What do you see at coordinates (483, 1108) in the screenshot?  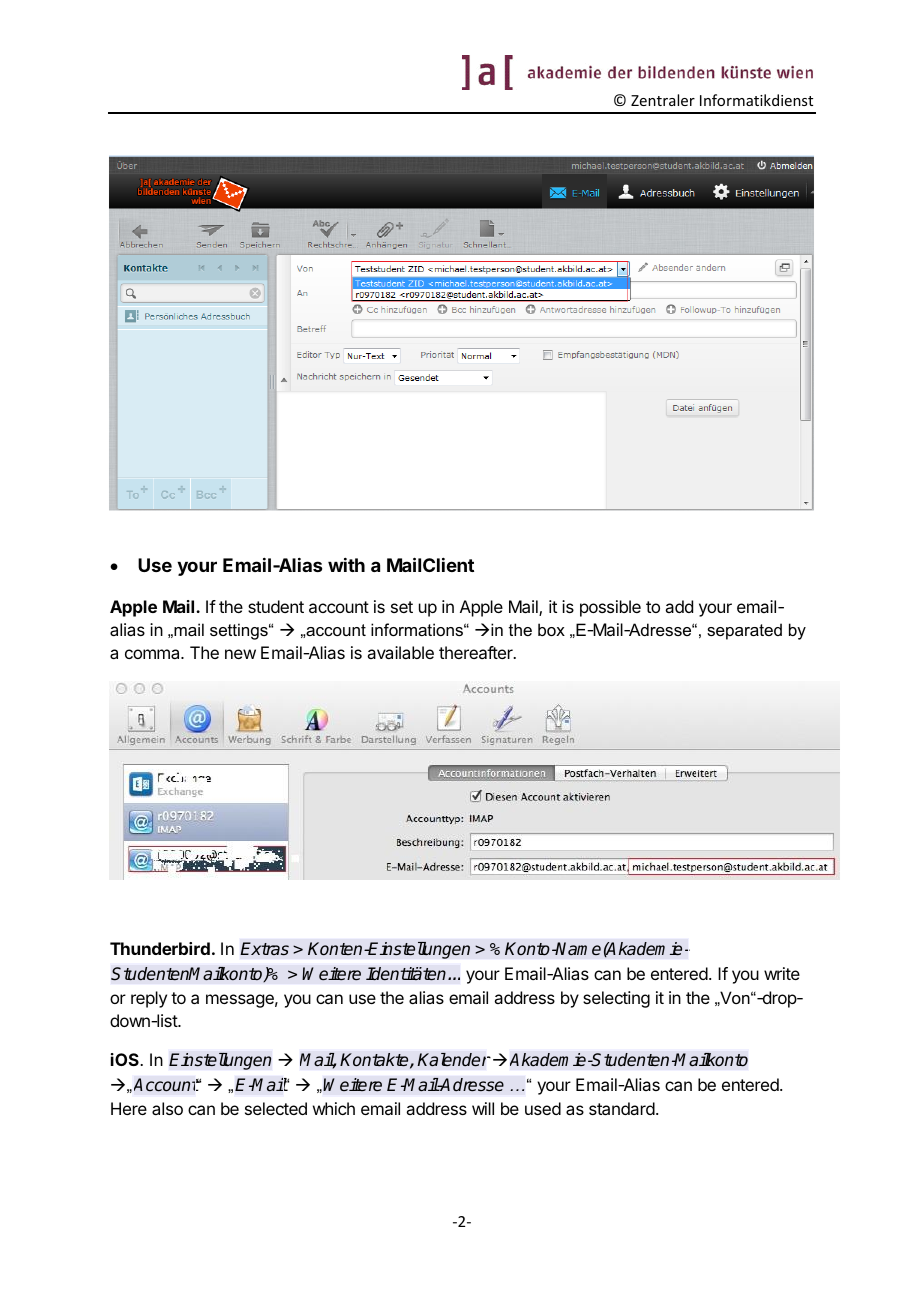 I see `will` at bounding box center [483, 1108].
